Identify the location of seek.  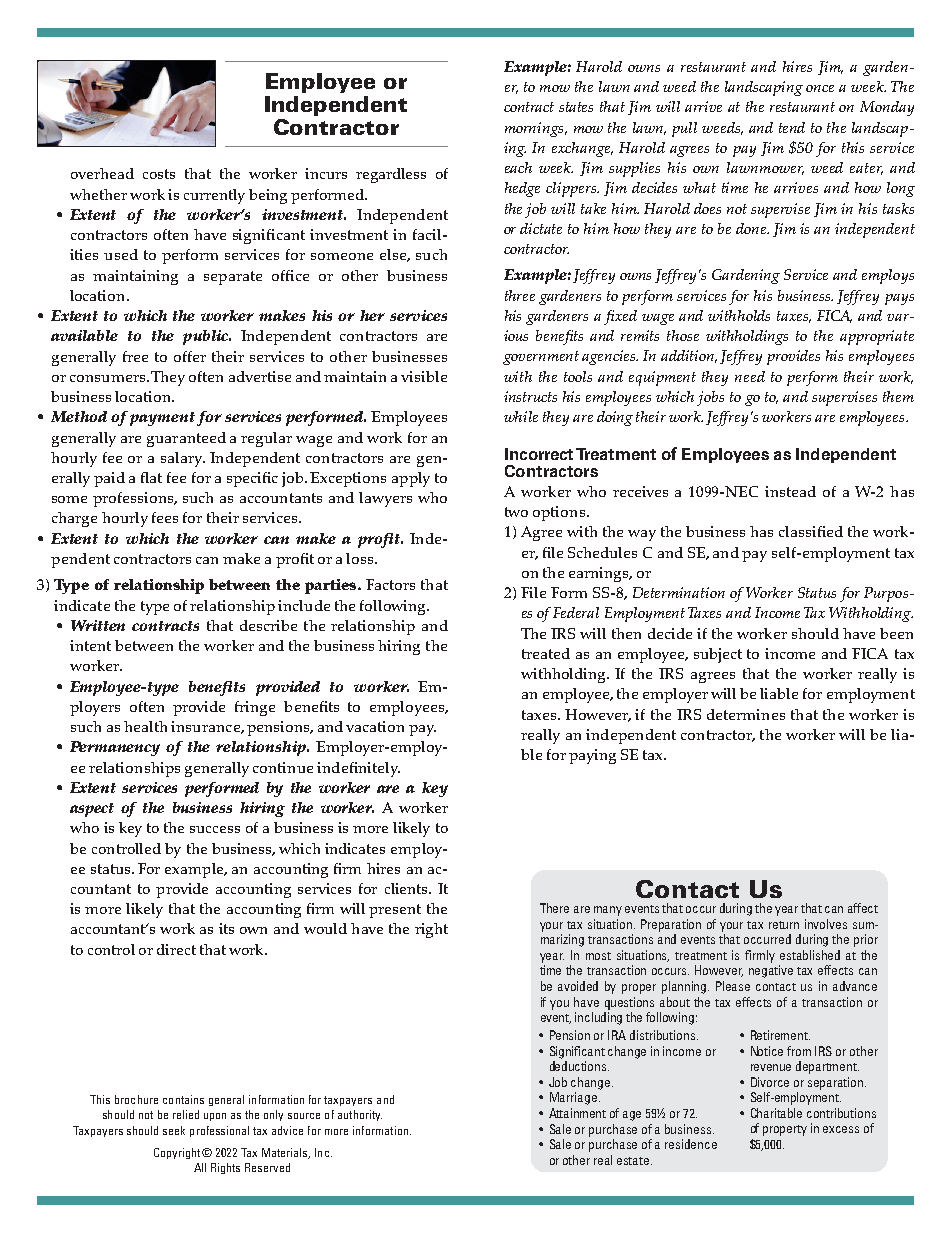
(174, 1130).
